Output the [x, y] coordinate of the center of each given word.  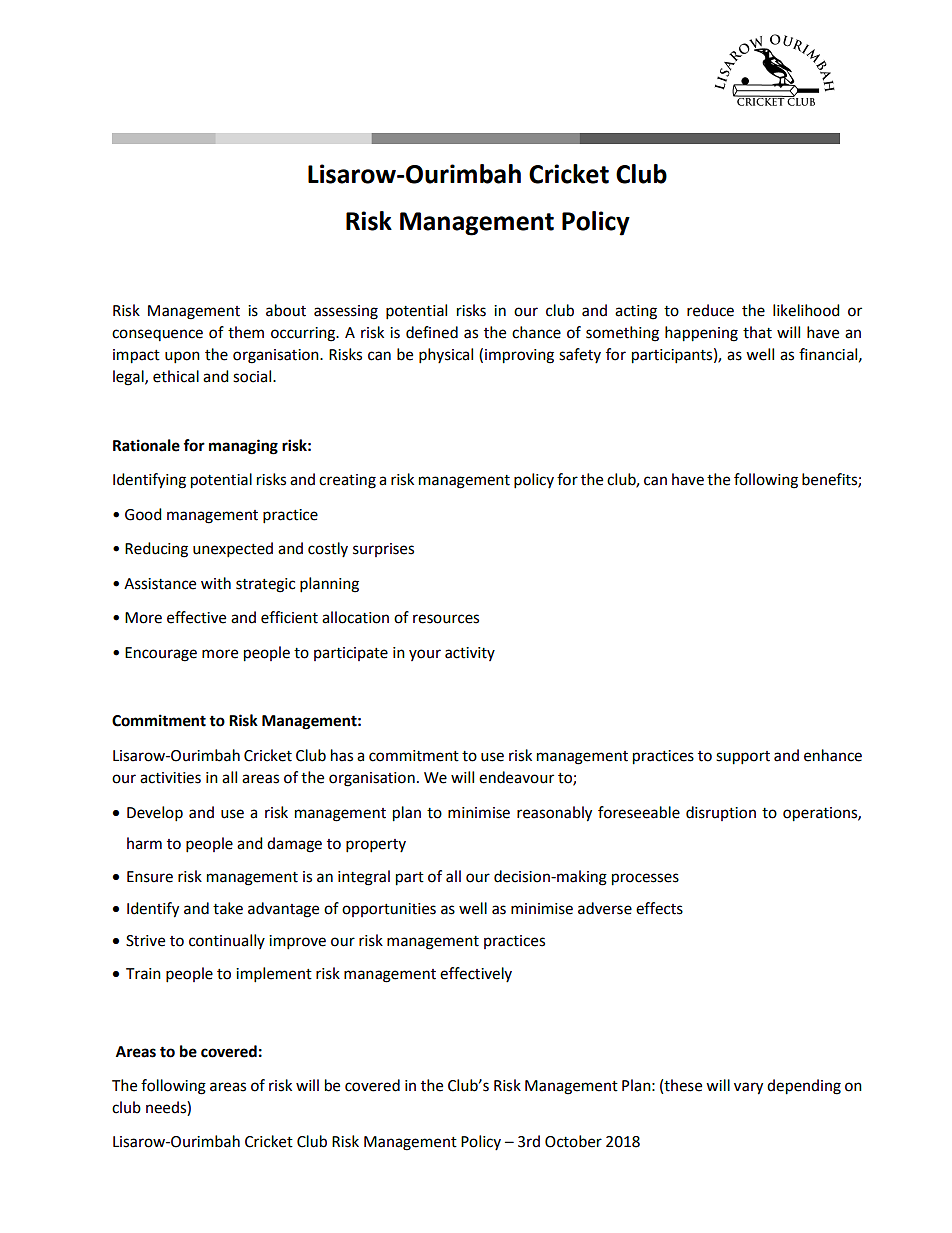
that [757, 332]
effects [659, 908]
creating [347, 481]
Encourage [161, 654]
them [246, 332]
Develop [155, 814]
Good [143, 514]
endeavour [516, 777]
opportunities [389, 910]
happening [701, 334]
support [743, 758]
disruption [721, 813]
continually [227, 941]
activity [470, 654]
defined [432, 332]
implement [274, 975]
